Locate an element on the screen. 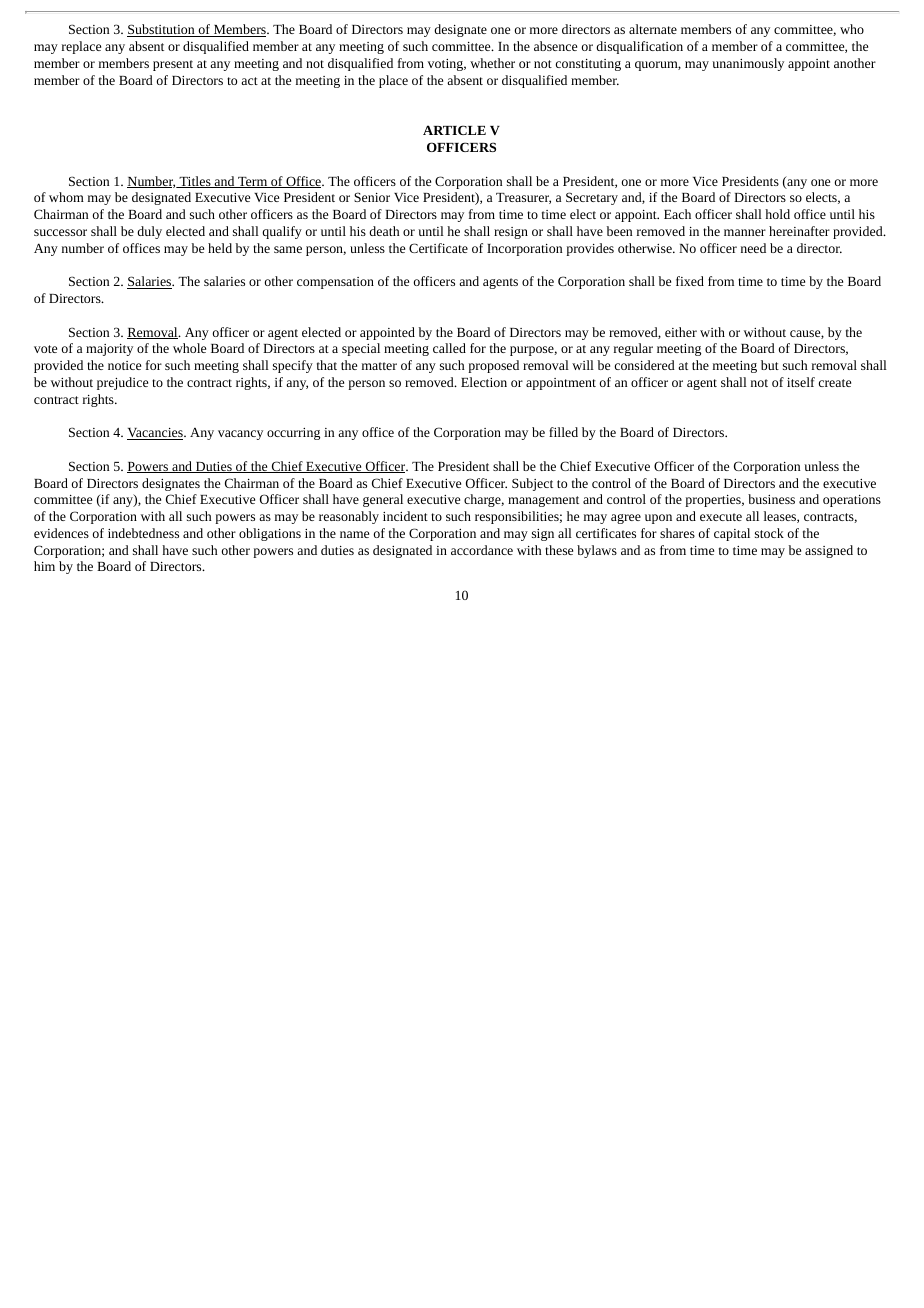 The height and width of the screenshot is (1308, 924). hold is located at coordinates (777, 214).
